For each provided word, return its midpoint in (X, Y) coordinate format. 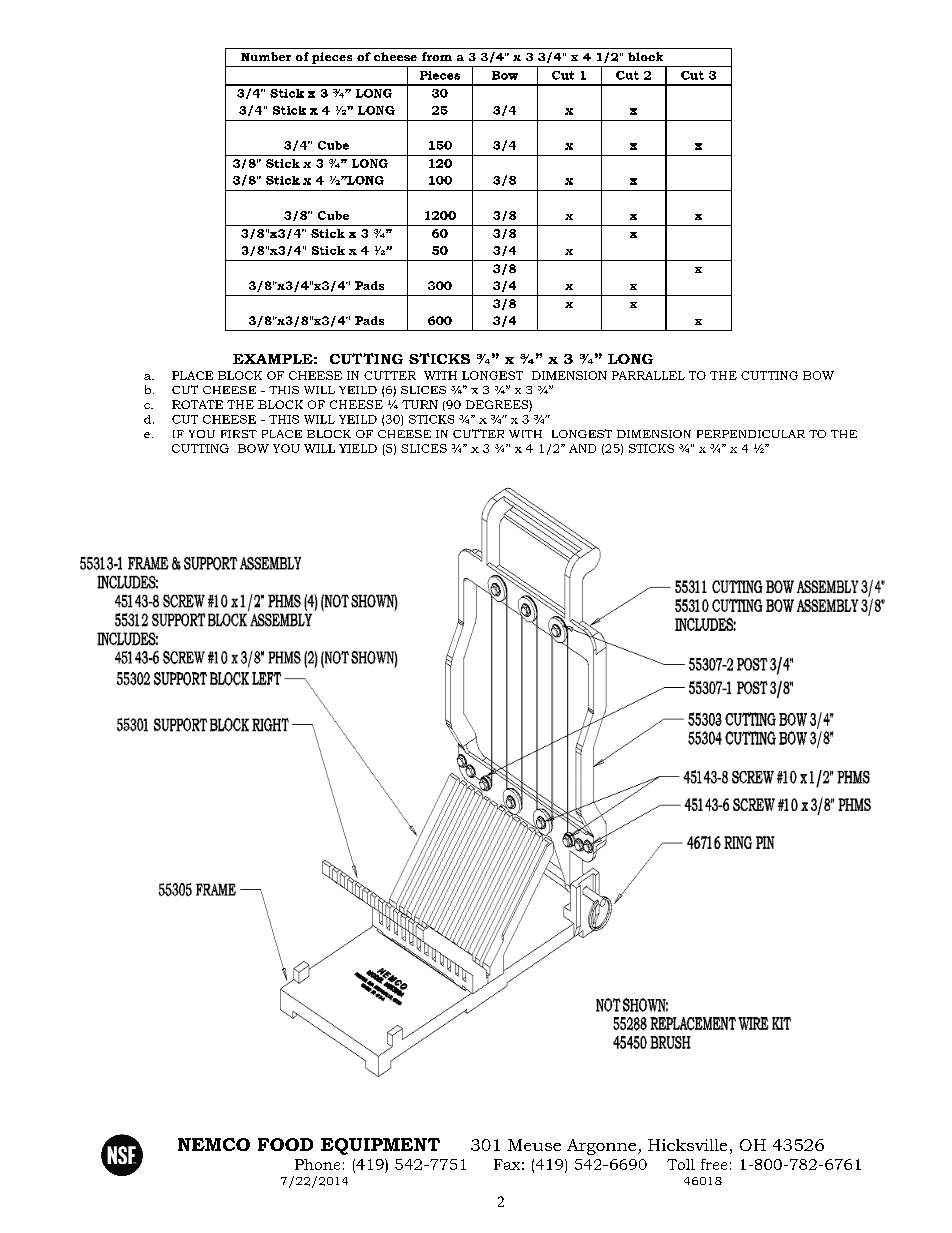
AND (582, 448)
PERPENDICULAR (751, 434)
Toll (681, 1164)
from (437, 56)
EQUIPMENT (380, 1146)
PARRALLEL (648, 375)
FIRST (239, 434)
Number (266, 56)
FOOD (285, 1144)
